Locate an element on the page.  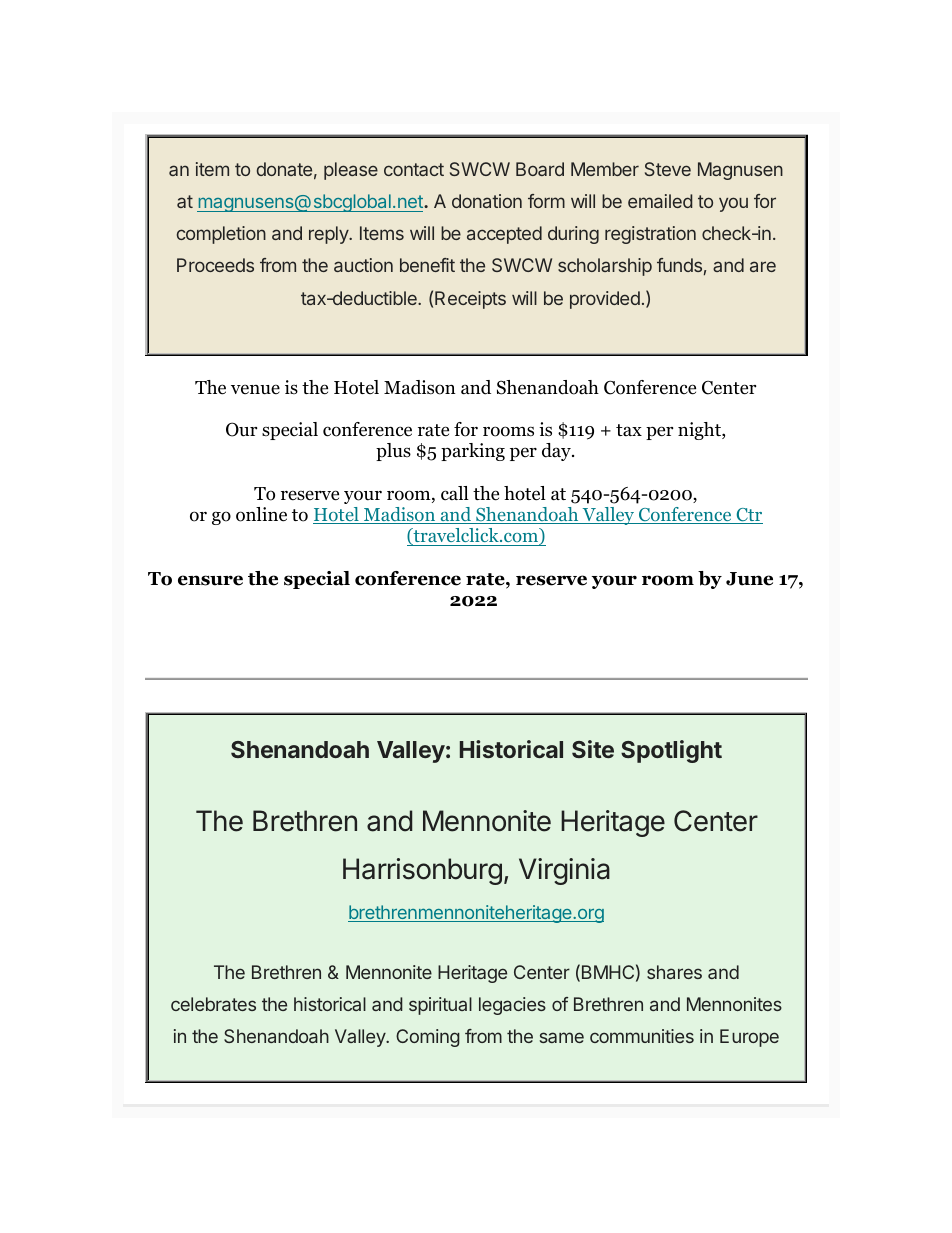
donation is located at coordinates (487, 201).
